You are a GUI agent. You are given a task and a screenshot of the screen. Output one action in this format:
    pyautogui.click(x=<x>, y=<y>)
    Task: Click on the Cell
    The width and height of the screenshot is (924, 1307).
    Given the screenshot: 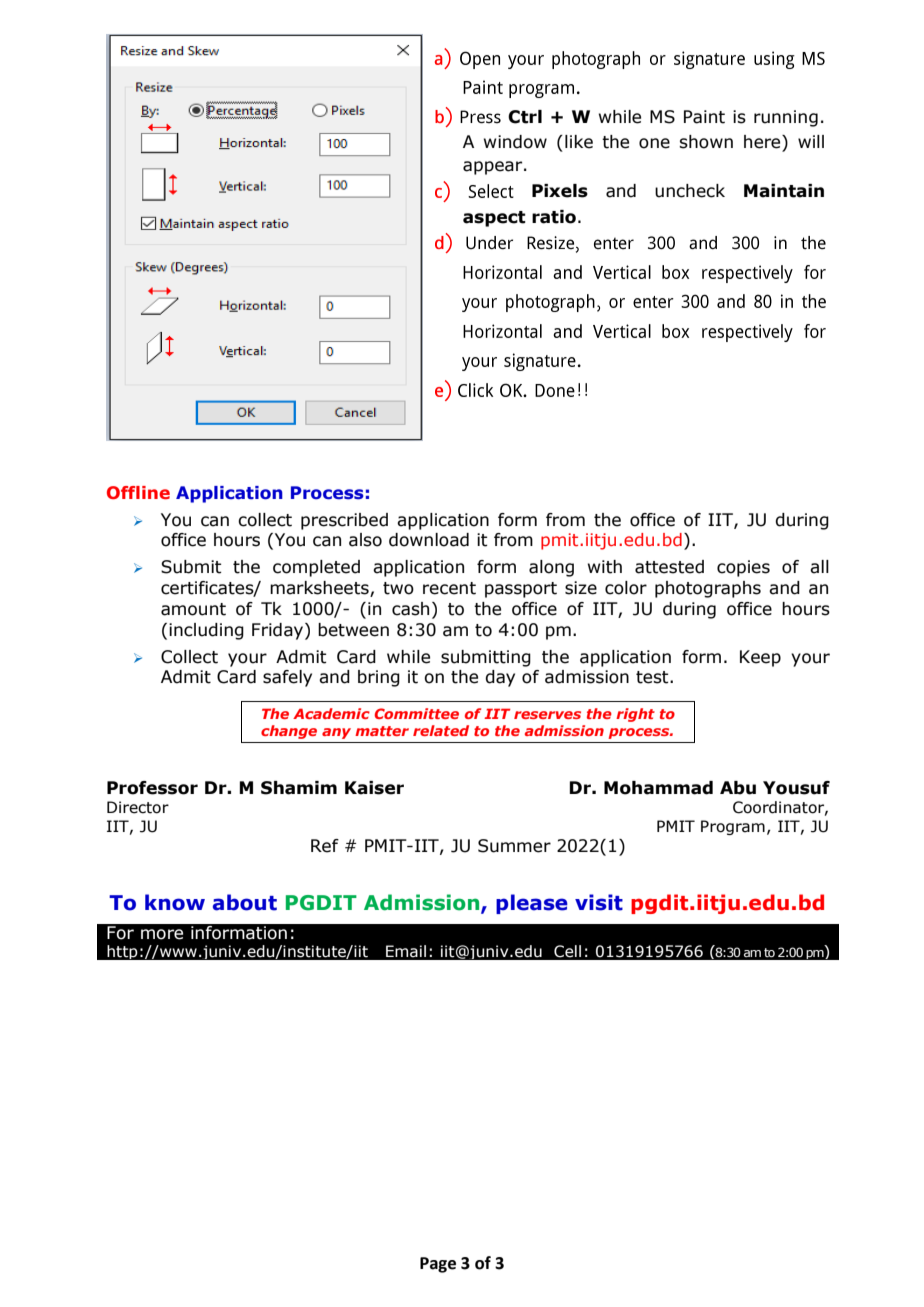 What is the action you would take?
    pyautogui.click(x=567, y=951)
